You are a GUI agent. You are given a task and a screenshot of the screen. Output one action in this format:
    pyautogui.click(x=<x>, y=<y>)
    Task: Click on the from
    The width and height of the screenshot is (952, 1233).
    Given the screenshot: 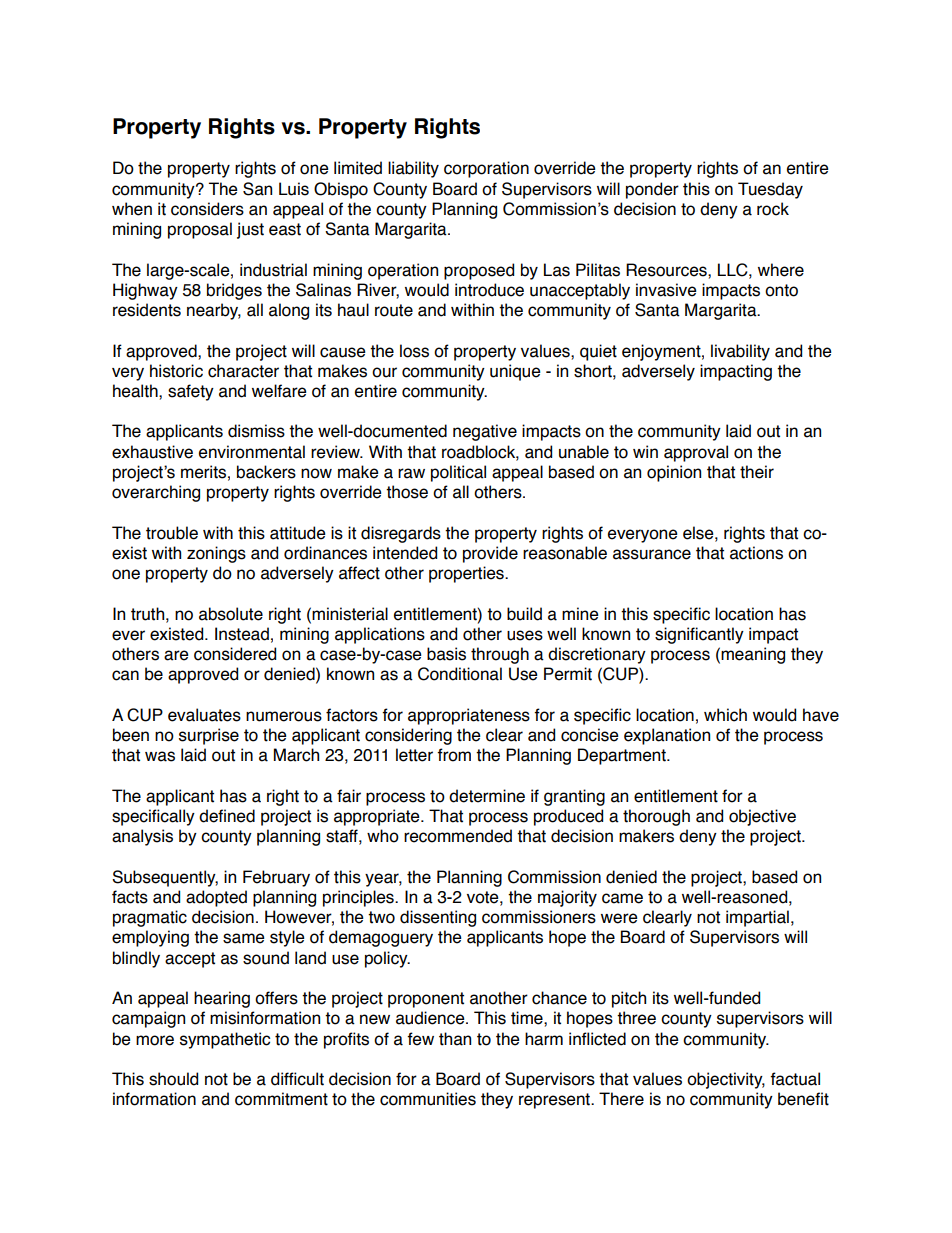 What is the action you would take?
    pyautogui.click(x=454, y=755)
